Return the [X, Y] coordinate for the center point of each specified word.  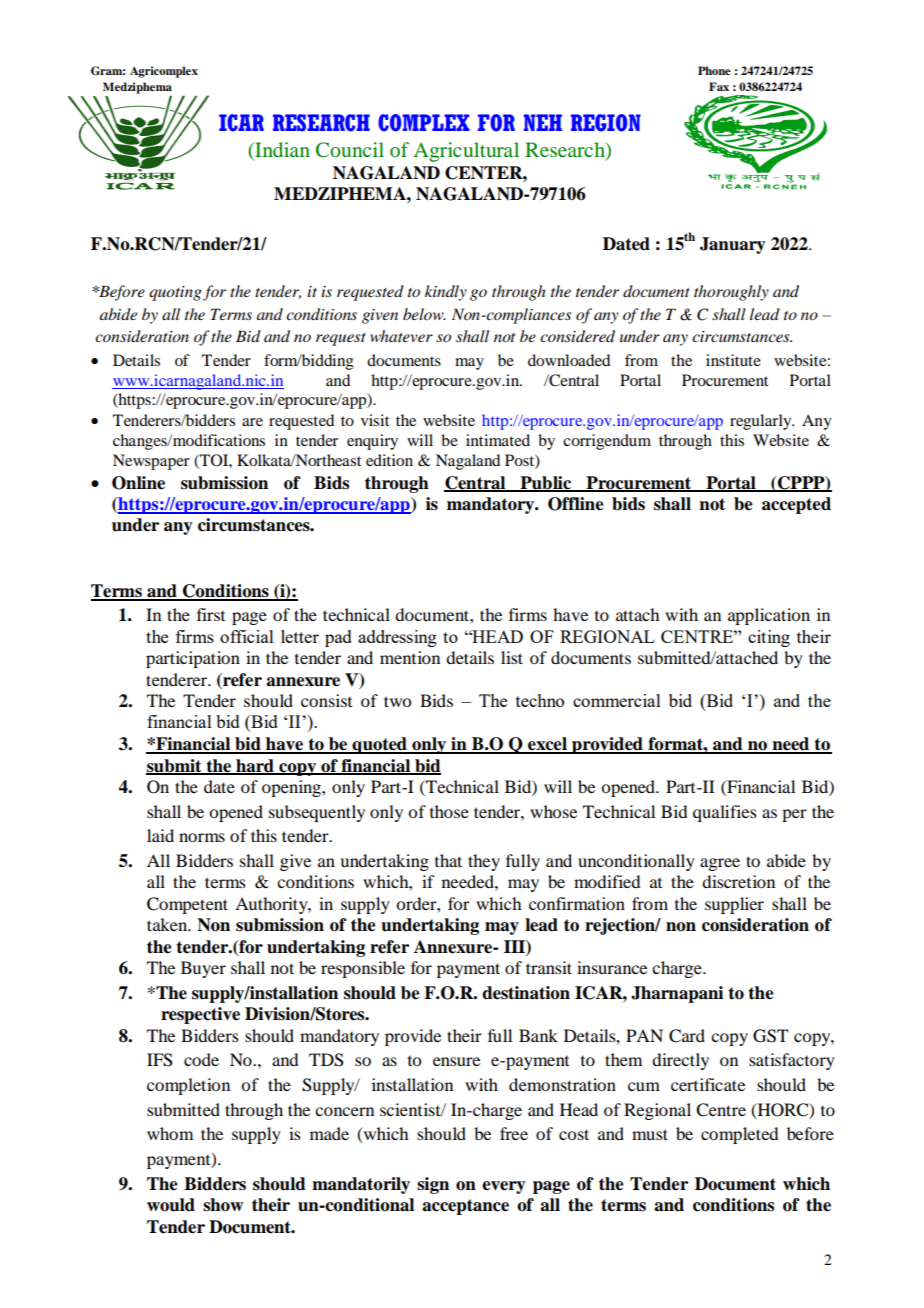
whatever [401, 336]
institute [733, 360]
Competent [187, 905]
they [484, 862]
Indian [281, 149]
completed [739, 1135]
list [512, 657]
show [223, 1205]
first [211, 614]
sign [433, 1185]
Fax [719, 86]
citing [769, 638]
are [252, 422]
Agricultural [466, 152]
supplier [734, 905]
